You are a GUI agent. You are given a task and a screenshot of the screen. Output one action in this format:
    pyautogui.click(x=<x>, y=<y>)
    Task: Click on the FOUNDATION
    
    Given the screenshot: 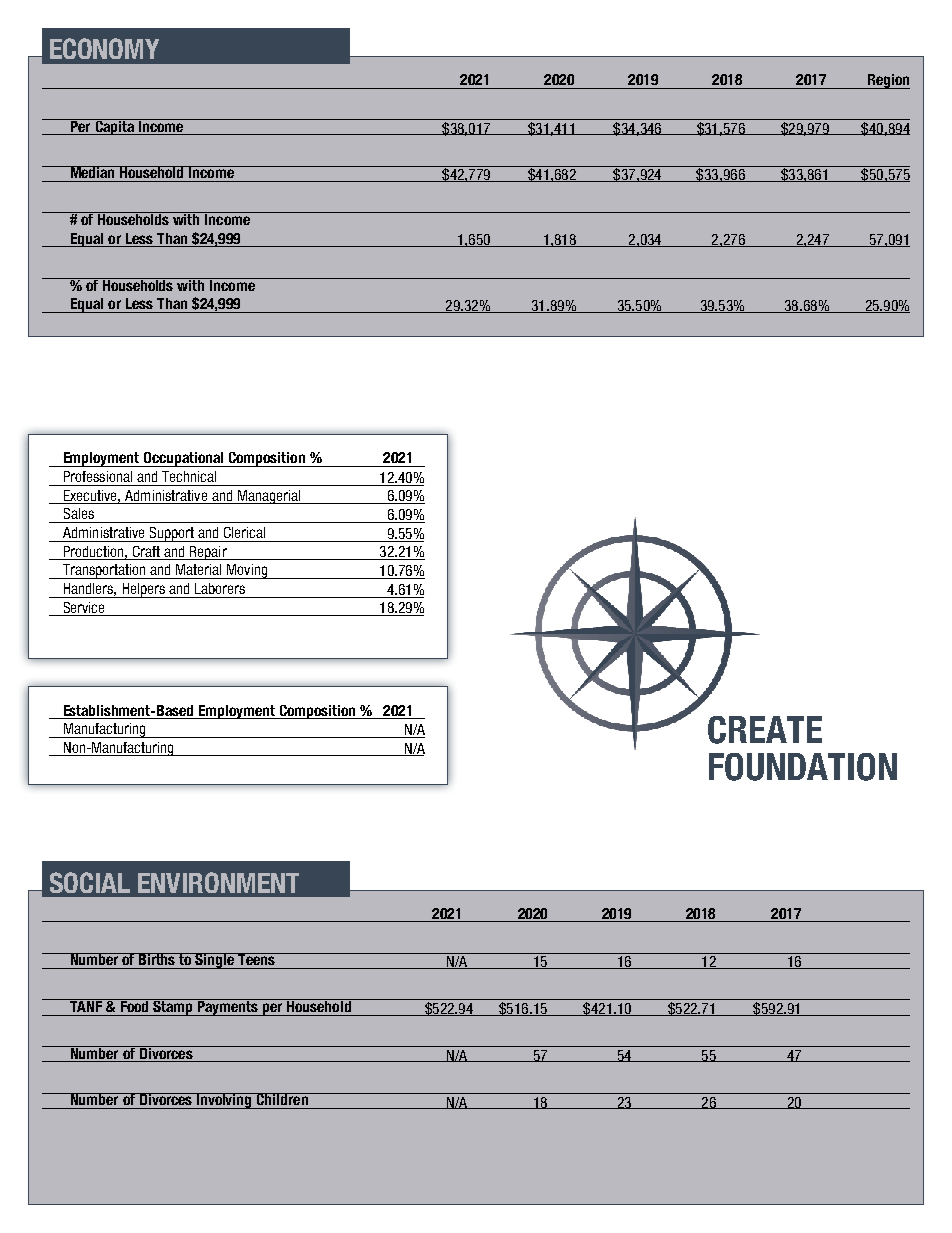 What is the action you would take?
    pyautogui.click(x=803, y=767)
